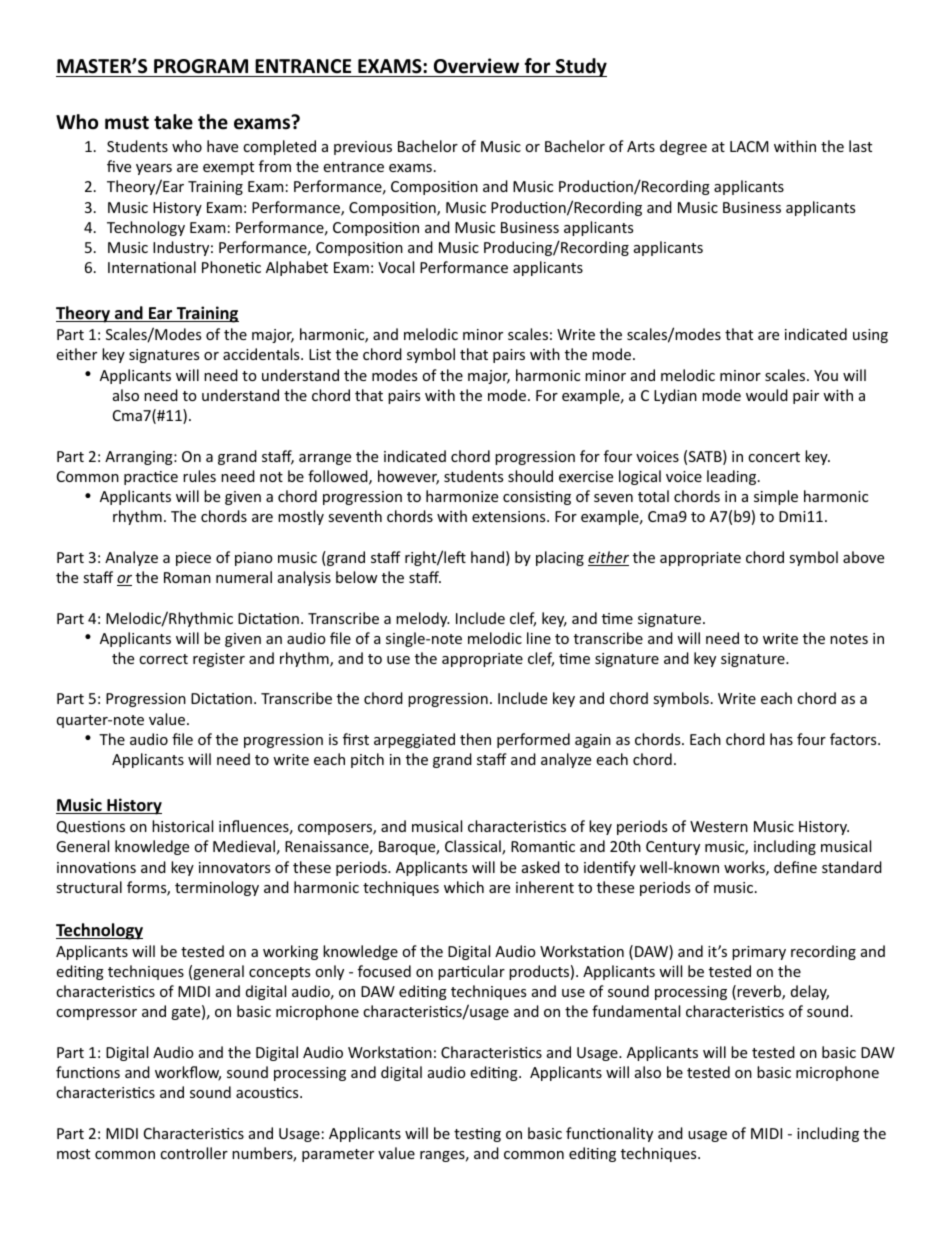  Describe the element at coordinates (475, 739) in the page. I see `then` at that location.
